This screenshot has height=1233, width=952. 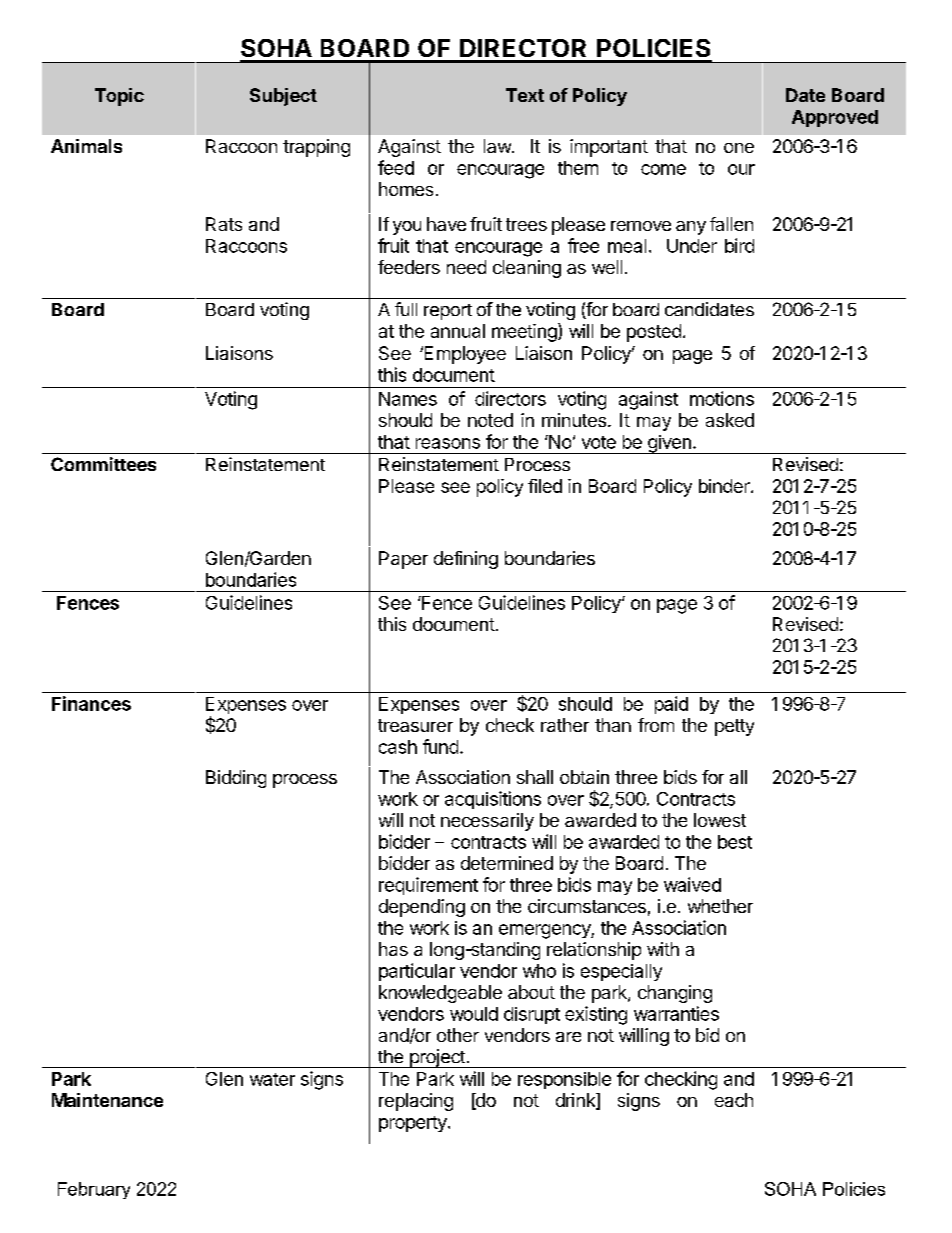 What do you see at coordinates (428, 886) in the screenshot?
I see `requirement` at bounding box center [428, 886].
